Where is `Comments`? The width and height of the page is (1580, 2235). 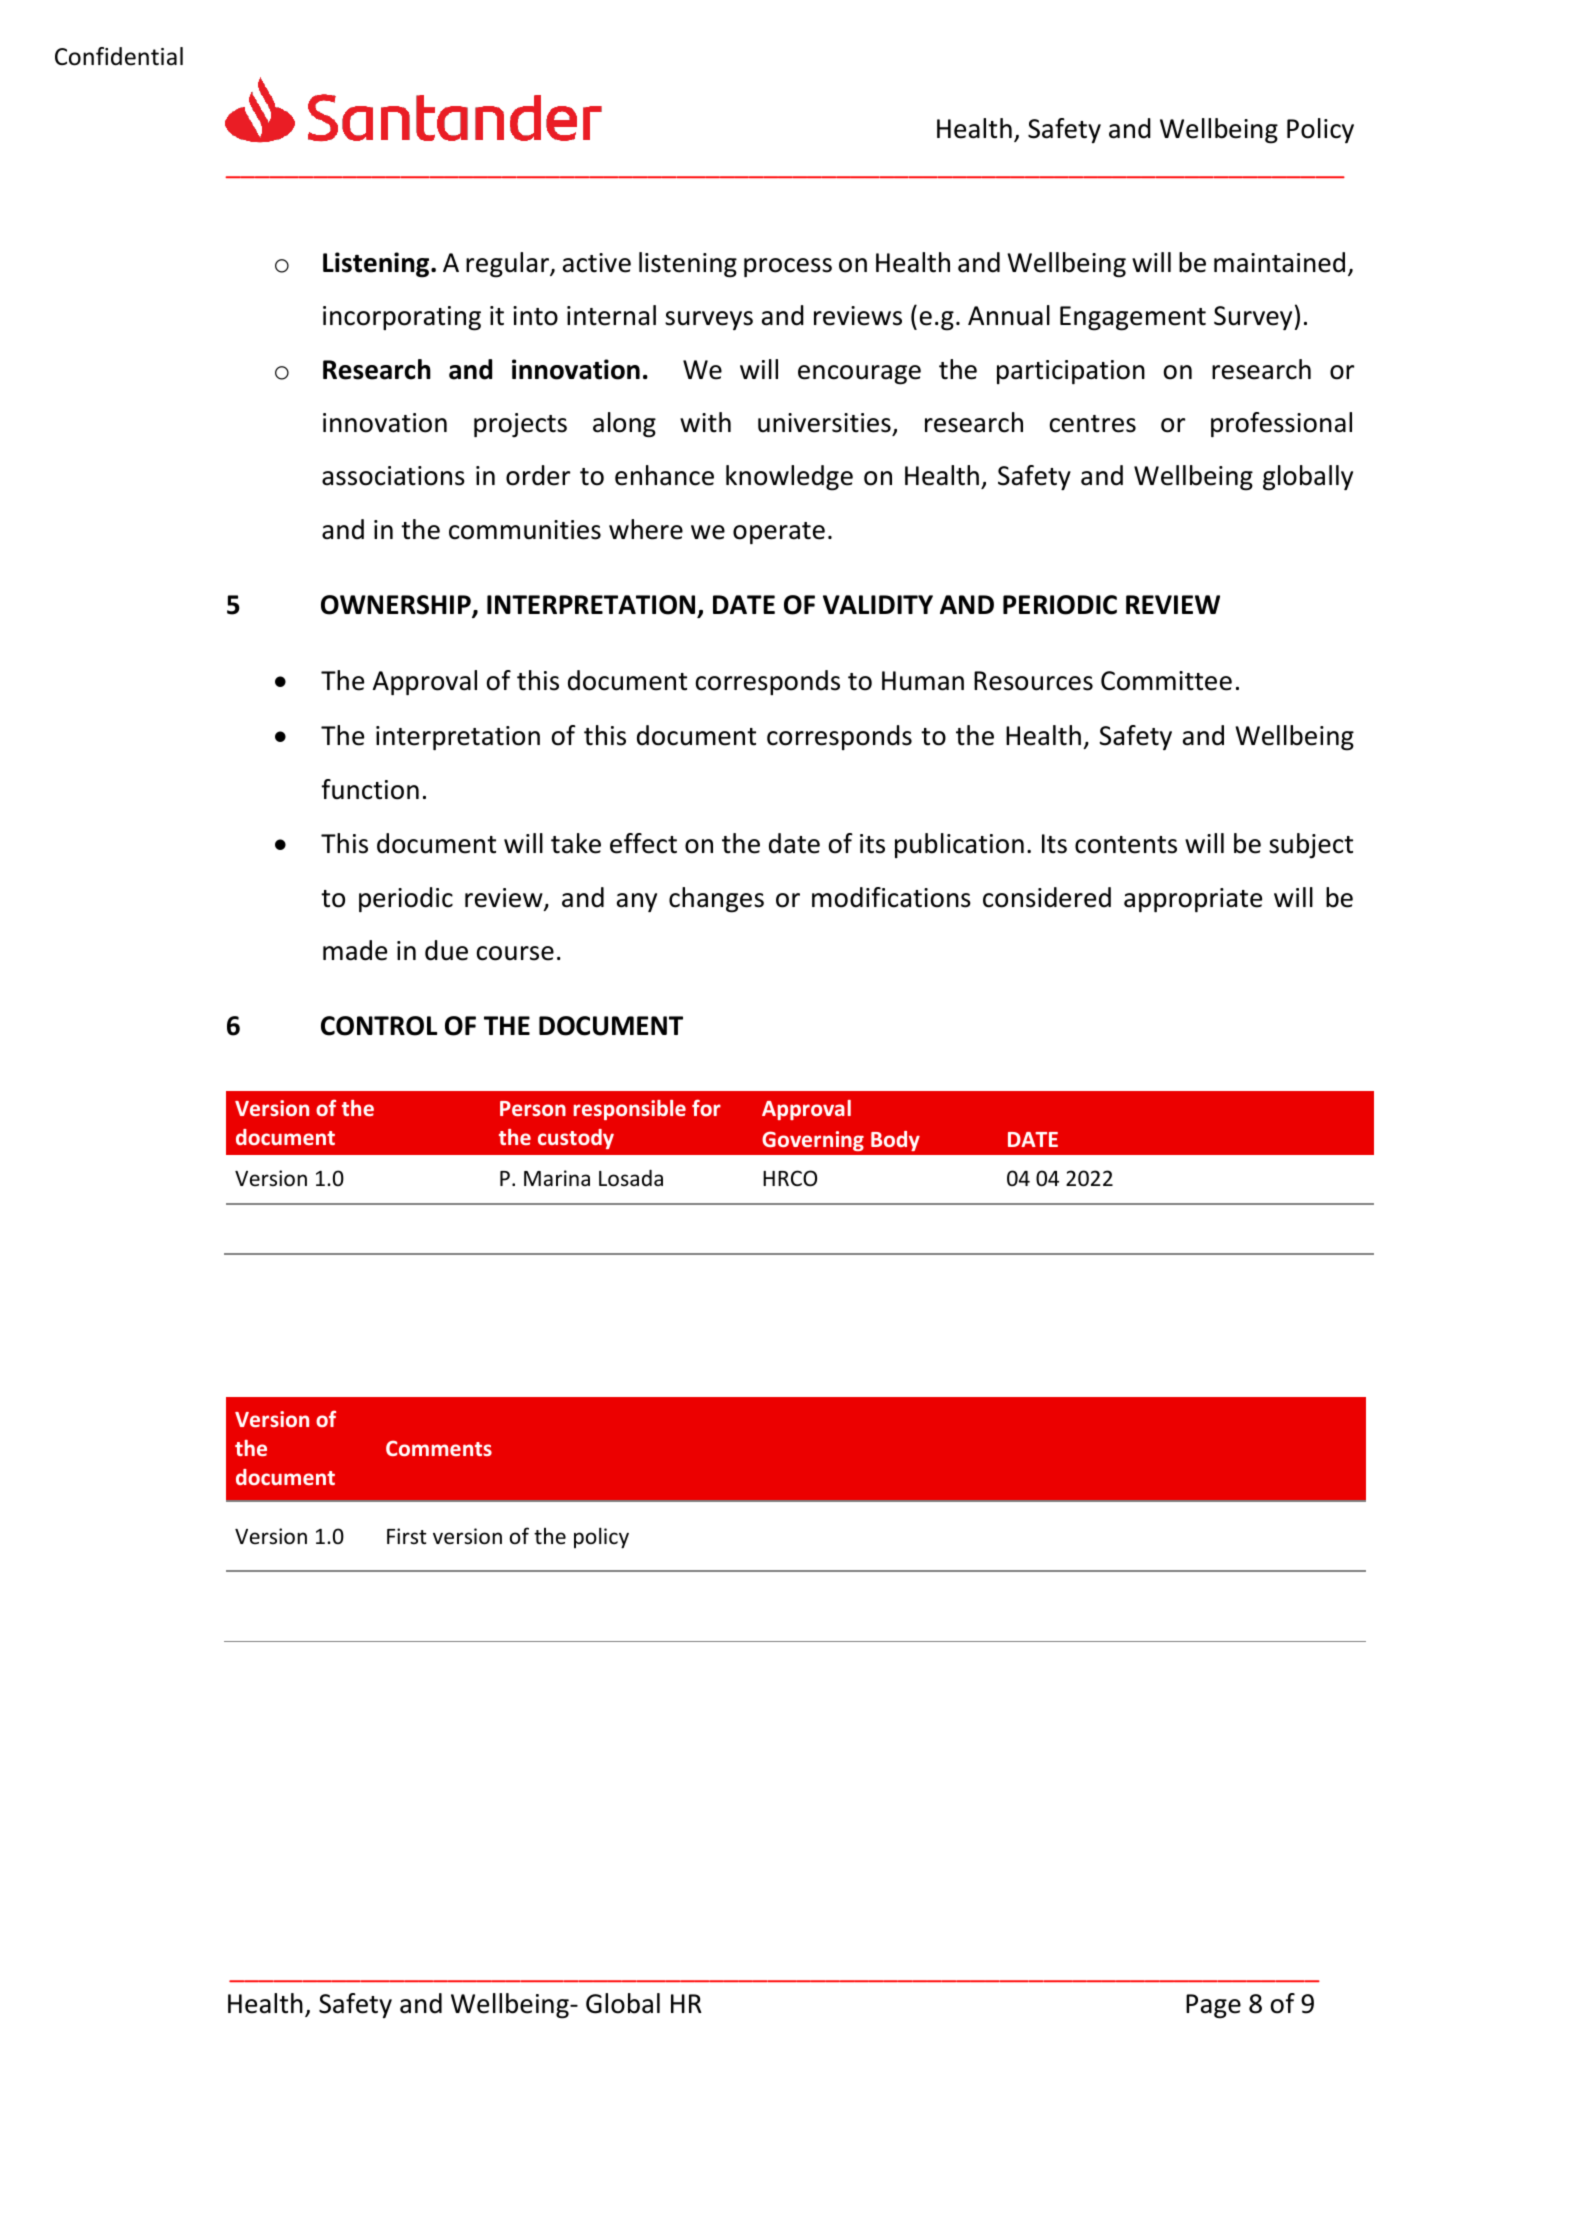 Comments is located at coordinates (439, 1448).
